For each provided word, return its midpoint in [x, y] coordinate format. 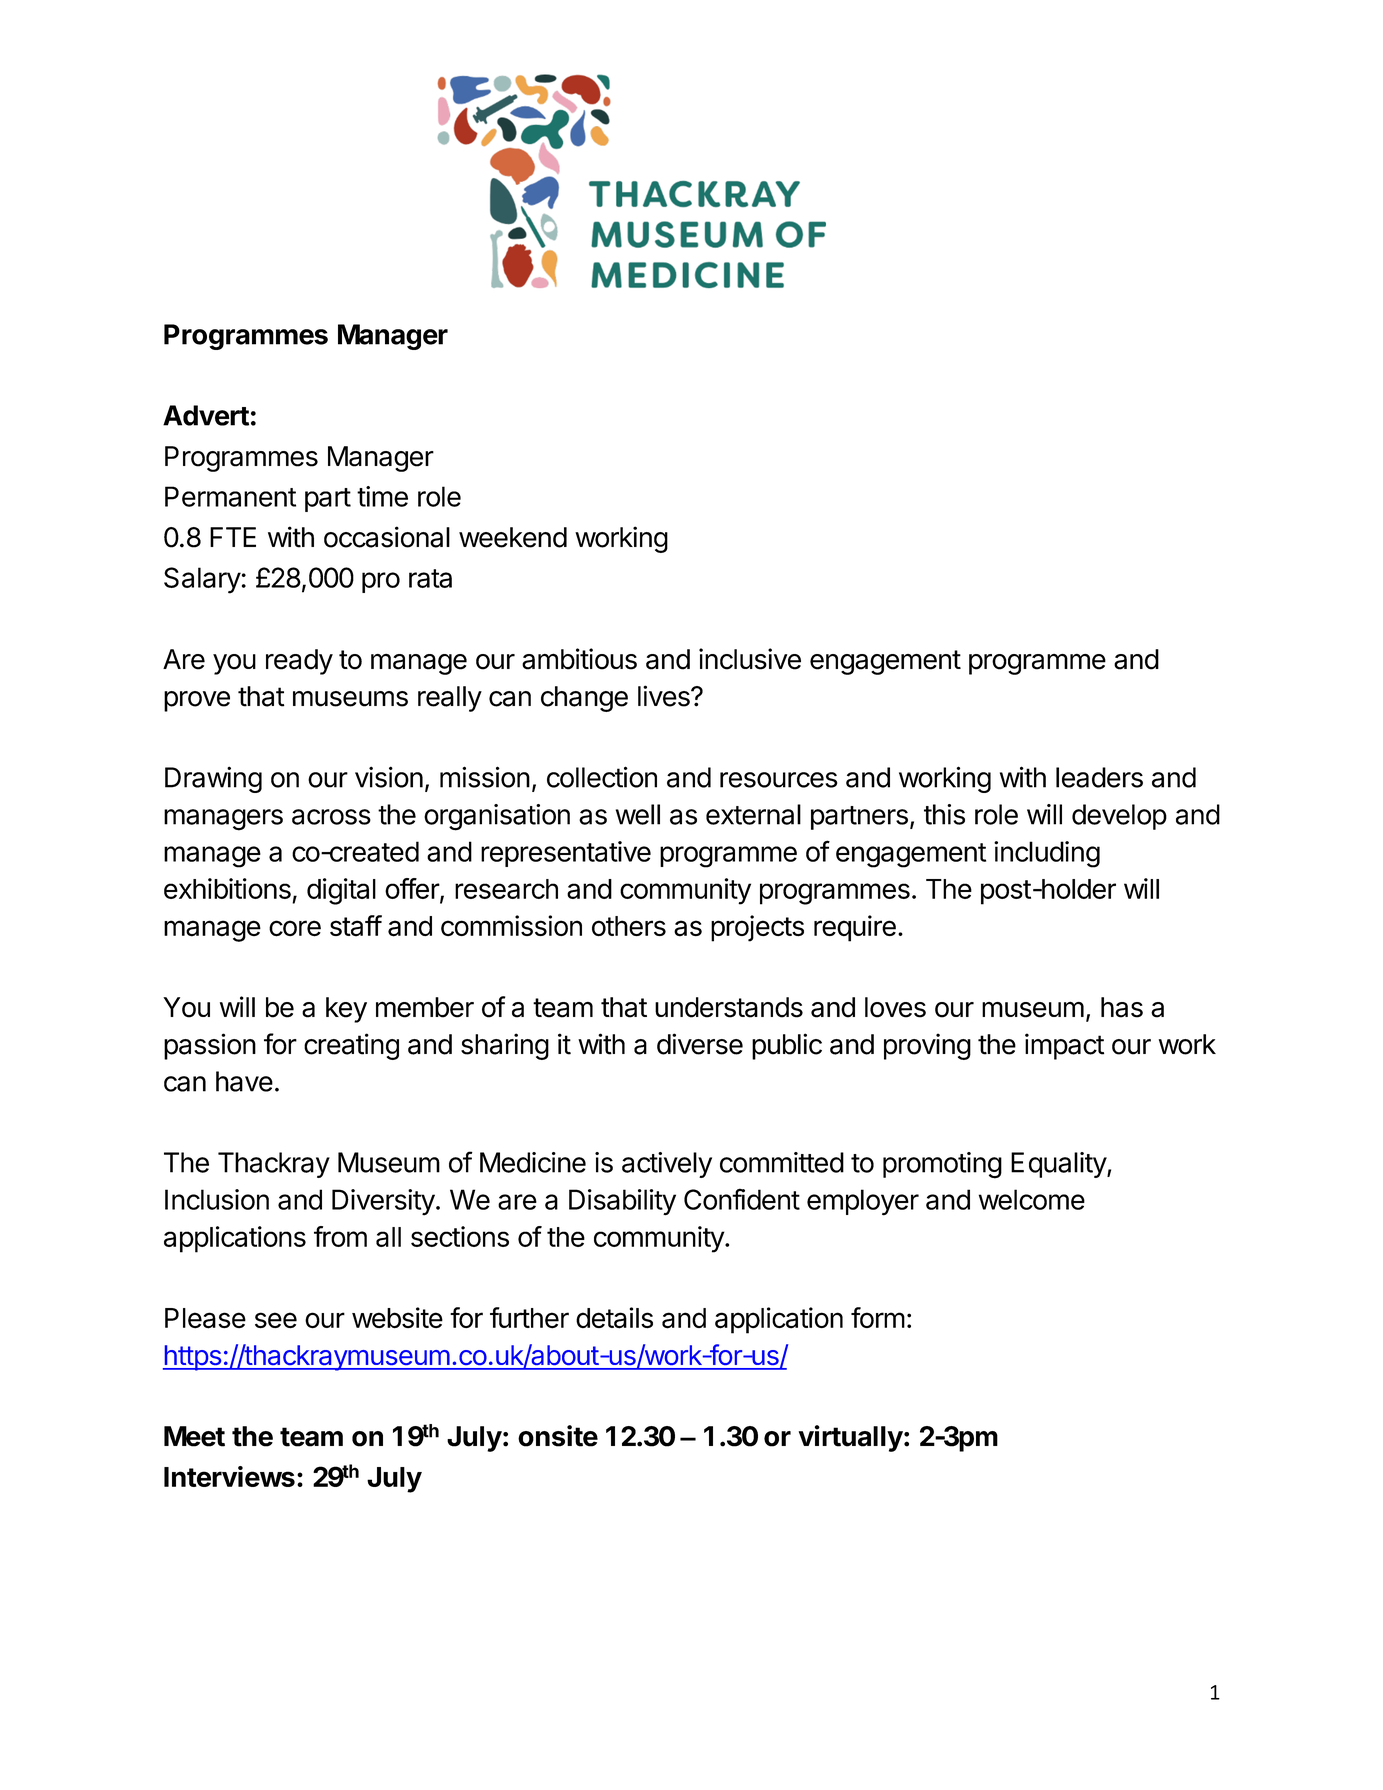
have [244, 1081]
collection [602, 777]
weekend [513, 537]
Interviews [229, 1476]
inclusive [750, 659]
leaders [1099, 777]
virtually [851, 1438]
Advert [206, 415]
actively [667, 1165]
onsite [558, 1436]
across [331, 817]
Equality [1059, 1165]
